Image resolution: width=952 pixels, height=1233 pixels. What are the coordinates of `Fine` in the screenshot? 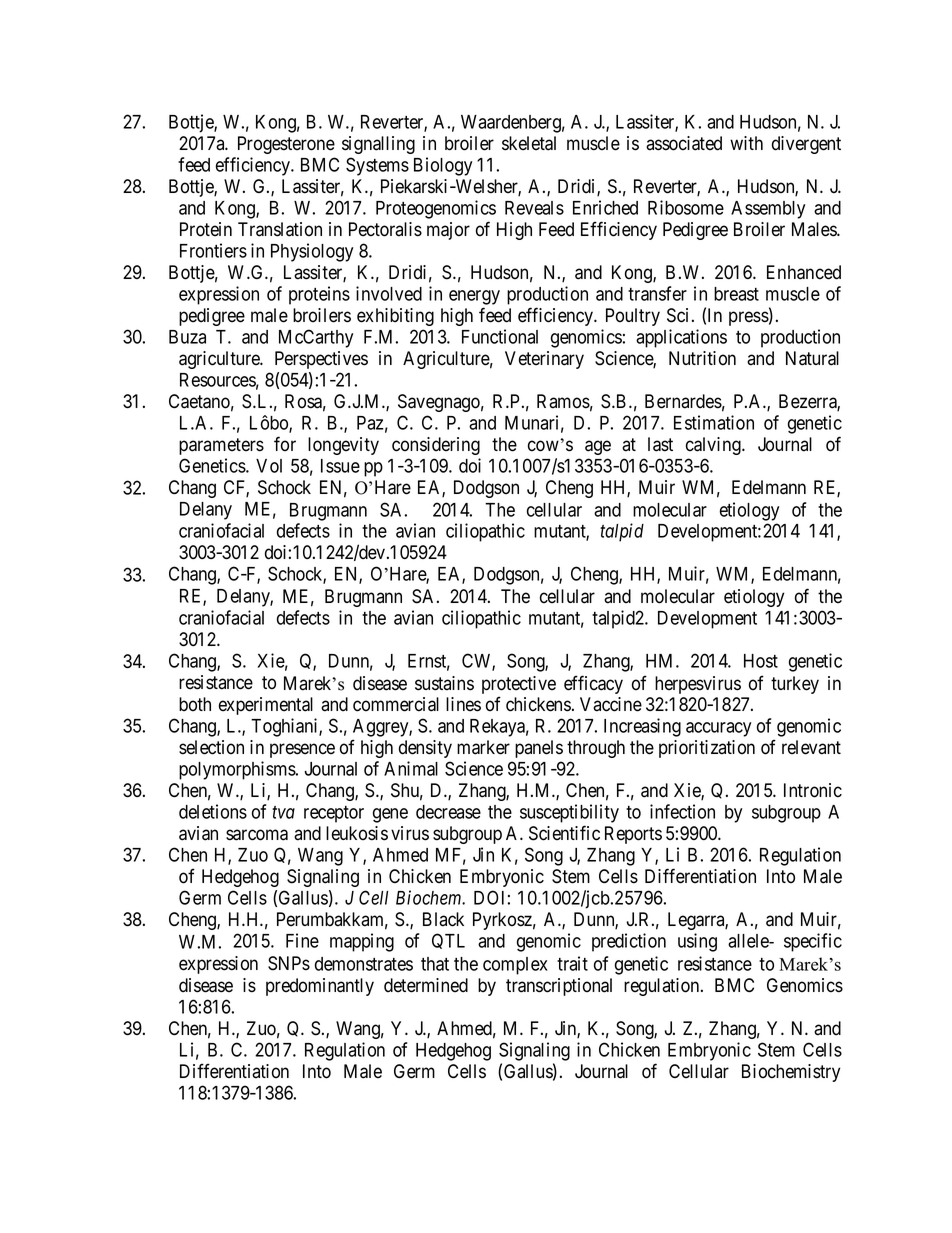 It's located at (302, 940).
